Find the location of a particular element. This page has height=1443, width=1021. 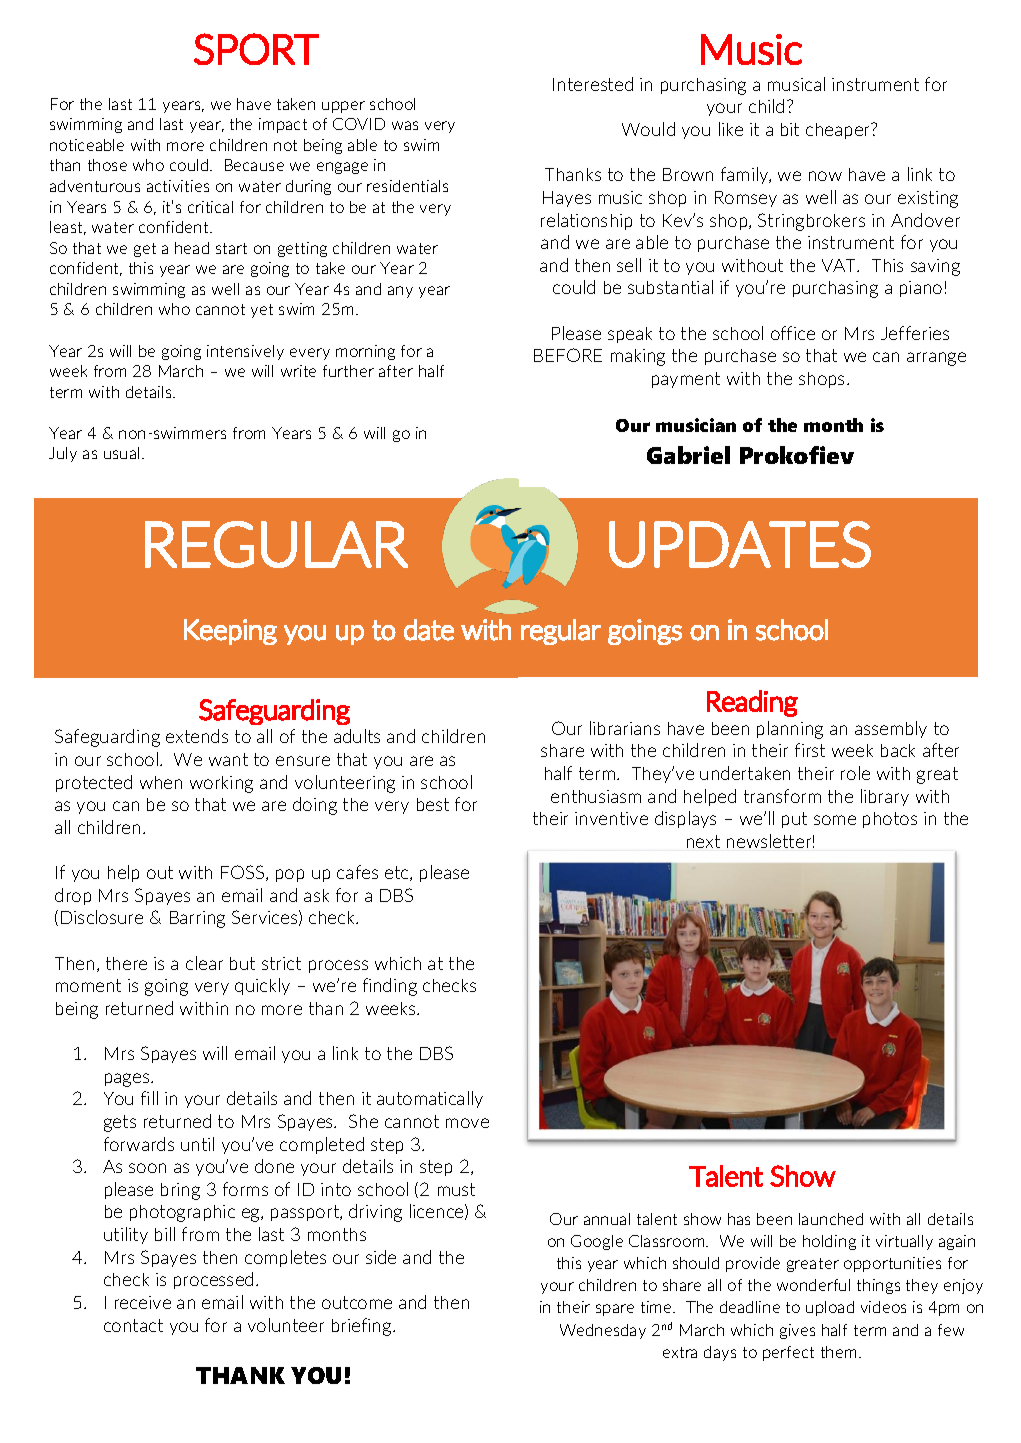

Interested is located at coordinates (593, 84).
